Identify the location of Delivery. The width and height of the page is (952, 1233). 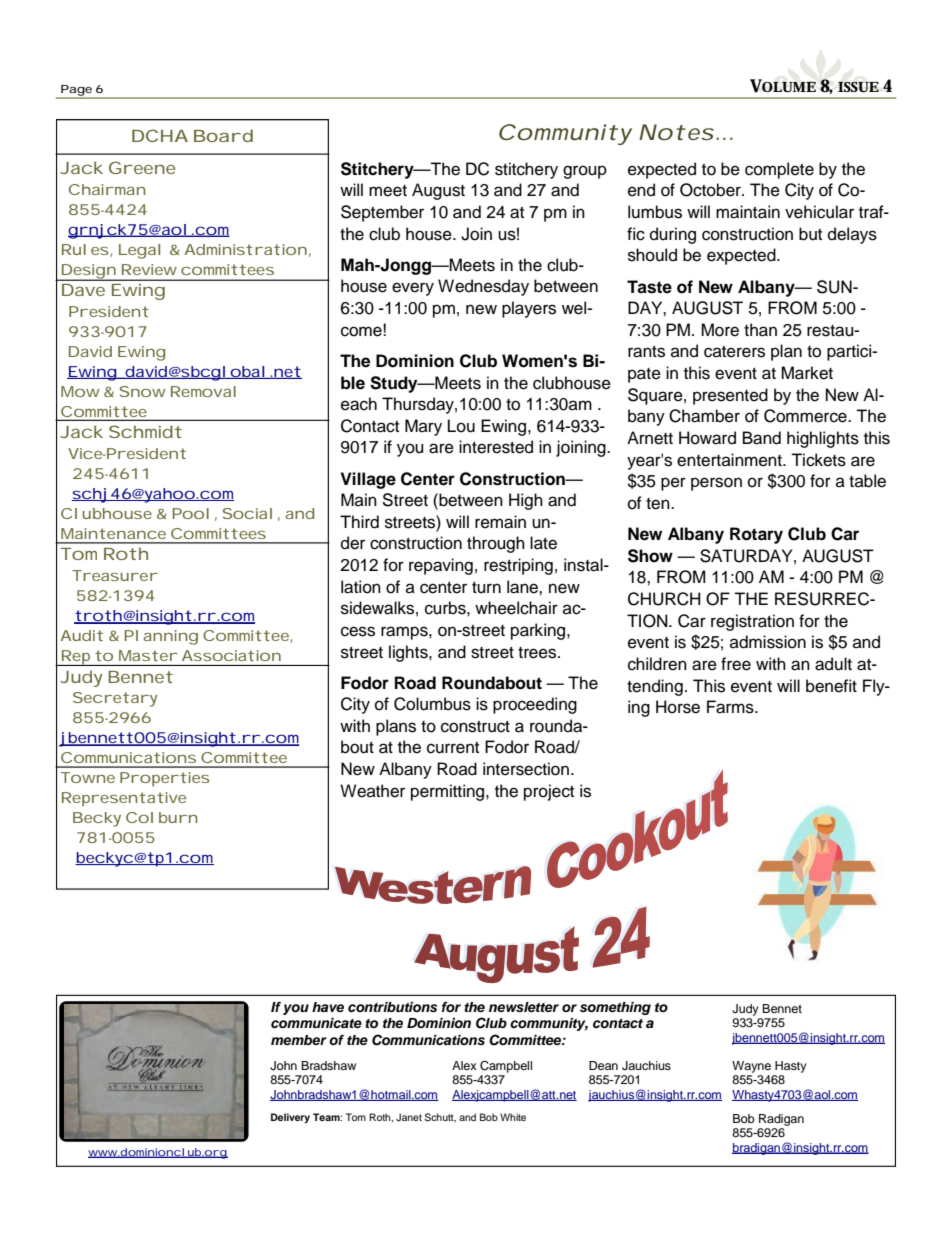
(290, 1118).
